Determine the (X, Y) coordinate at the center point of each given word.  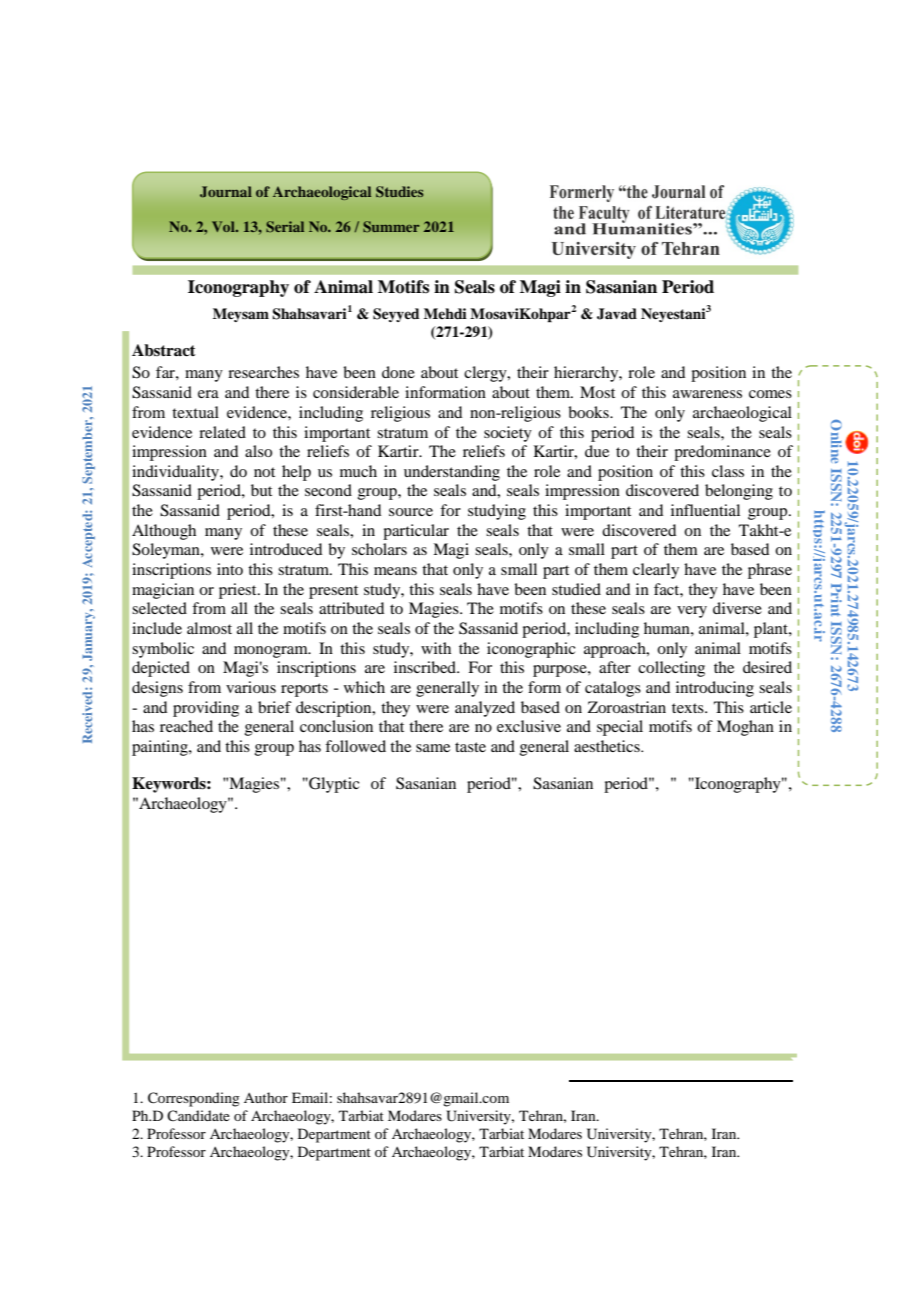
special (620, 728)
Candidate (198, 1115)
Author (266, 1097)
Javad (617, 314)
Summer (391, 226)
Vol (224, 226)
